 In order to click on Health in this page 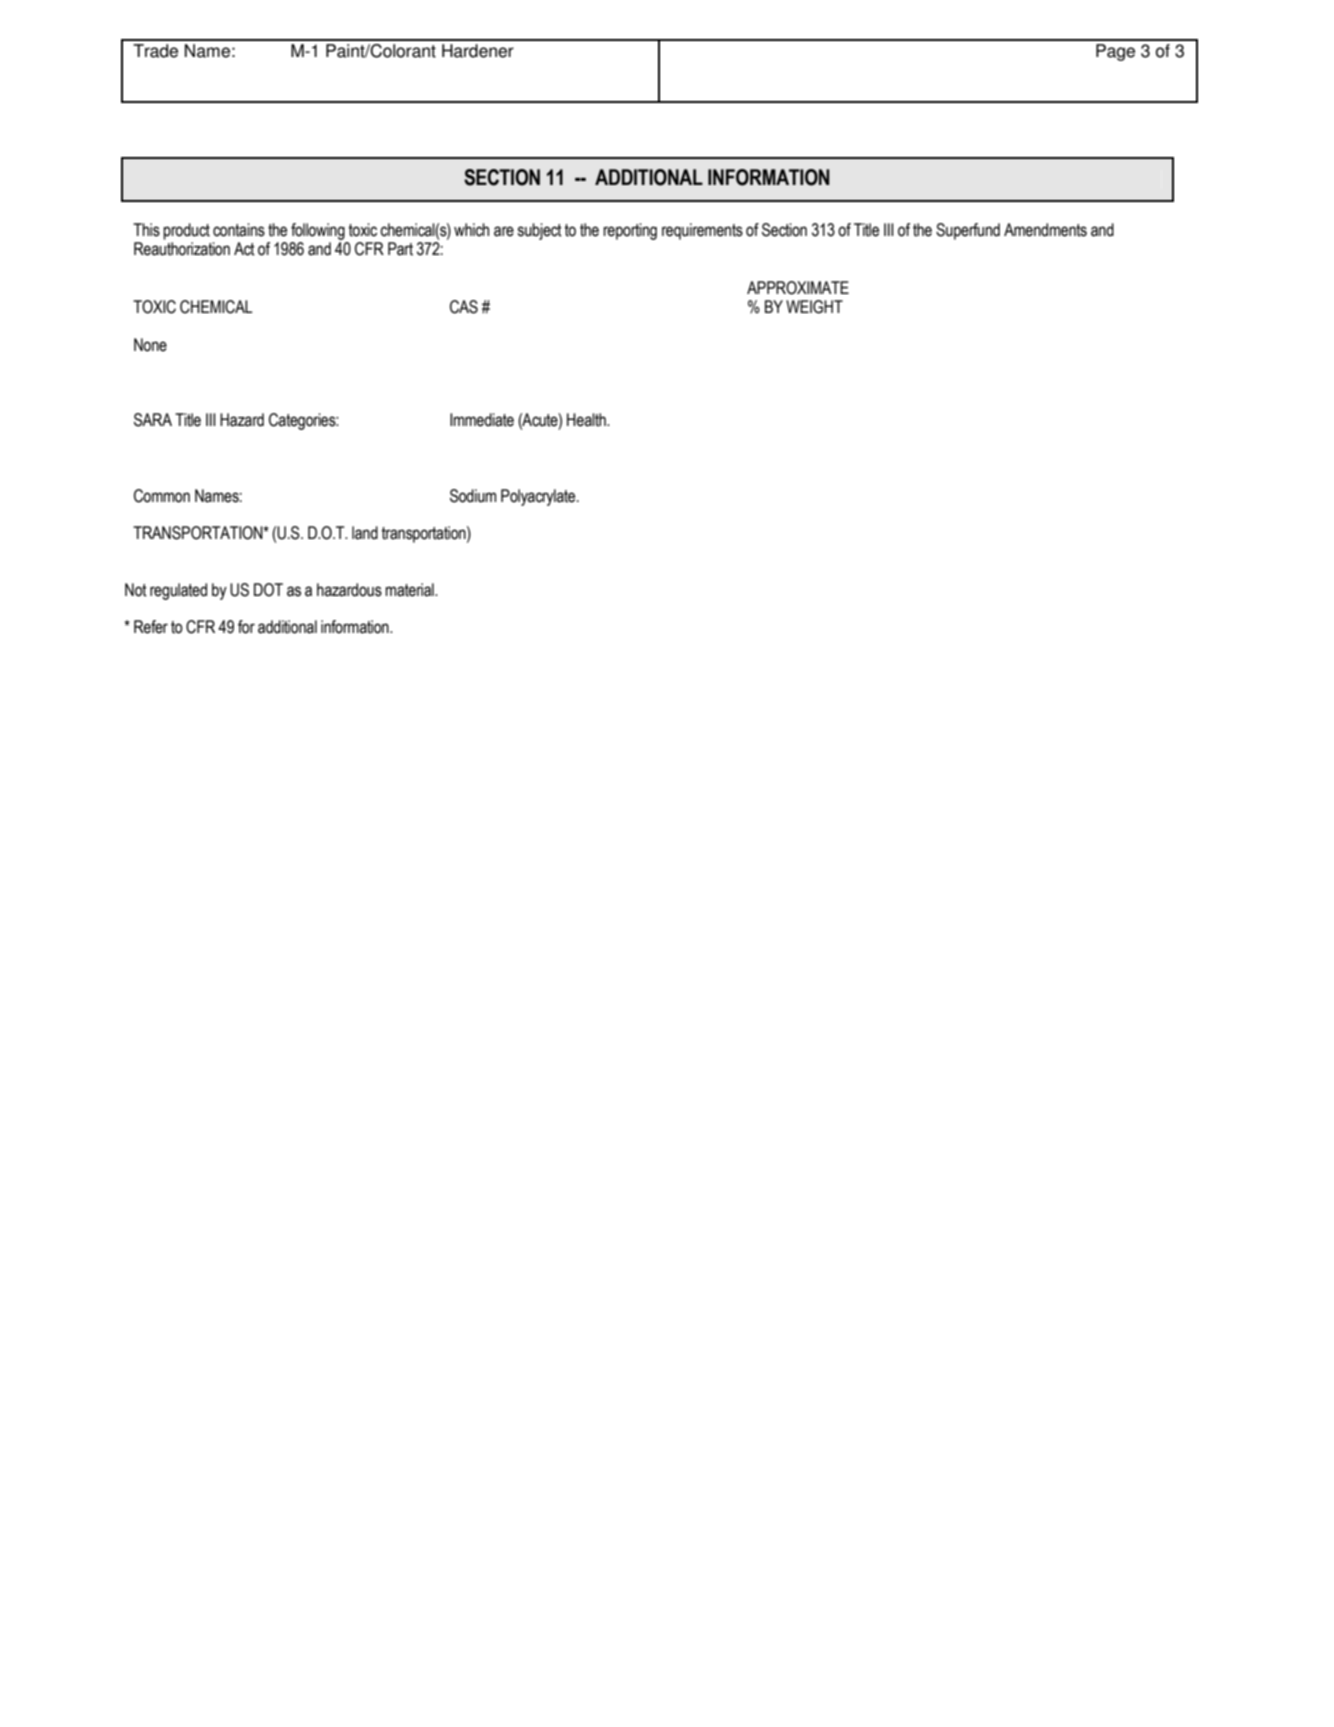, I will do `click(587, 420)`.
